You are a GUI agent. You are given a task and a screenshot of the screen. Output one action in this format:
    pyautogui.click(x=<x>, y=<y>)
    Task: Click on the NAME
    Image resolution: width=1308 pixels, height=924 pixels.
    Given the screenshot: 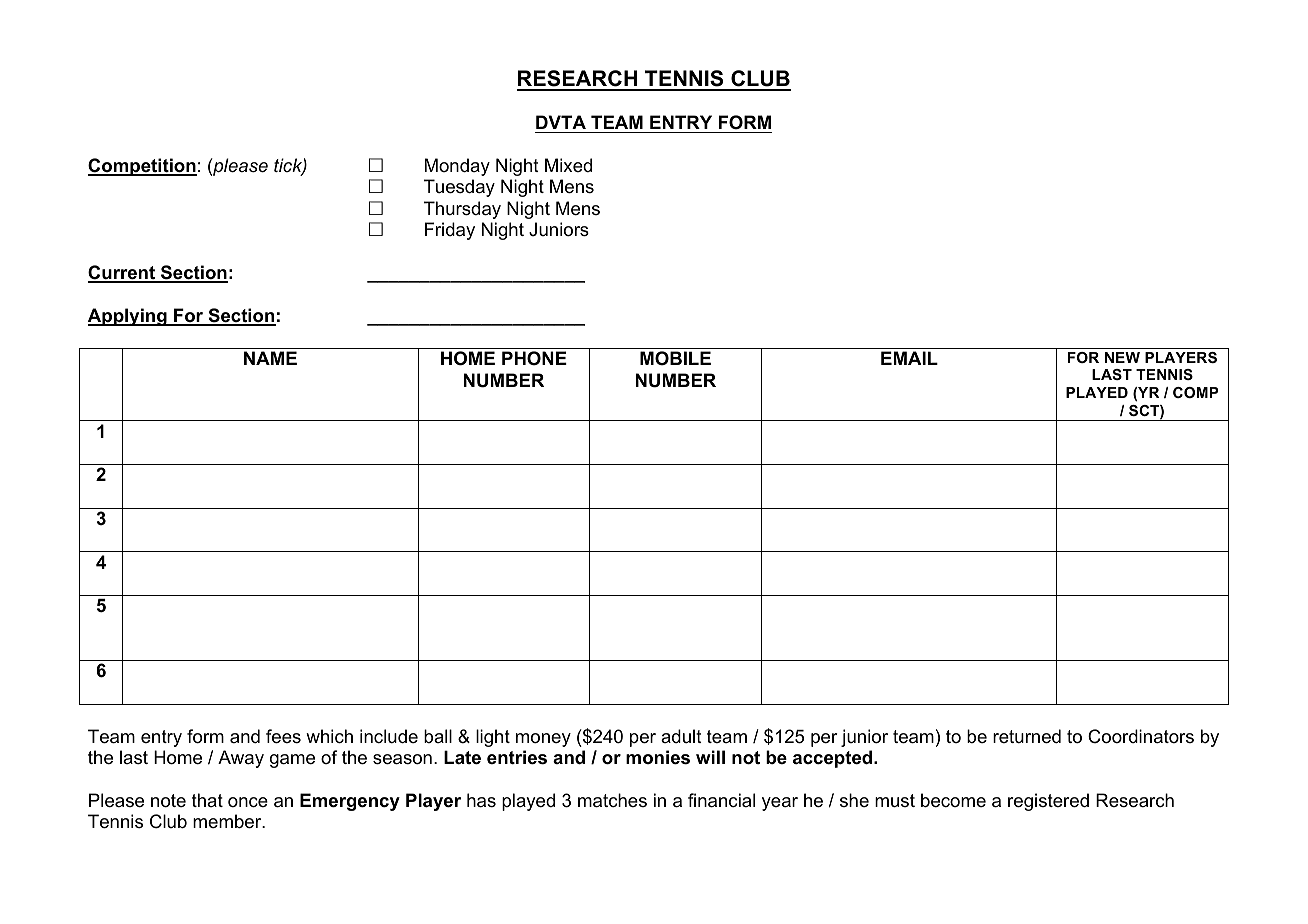 What is the action you would take?
    pyautogui.click(x=270, y=358)
